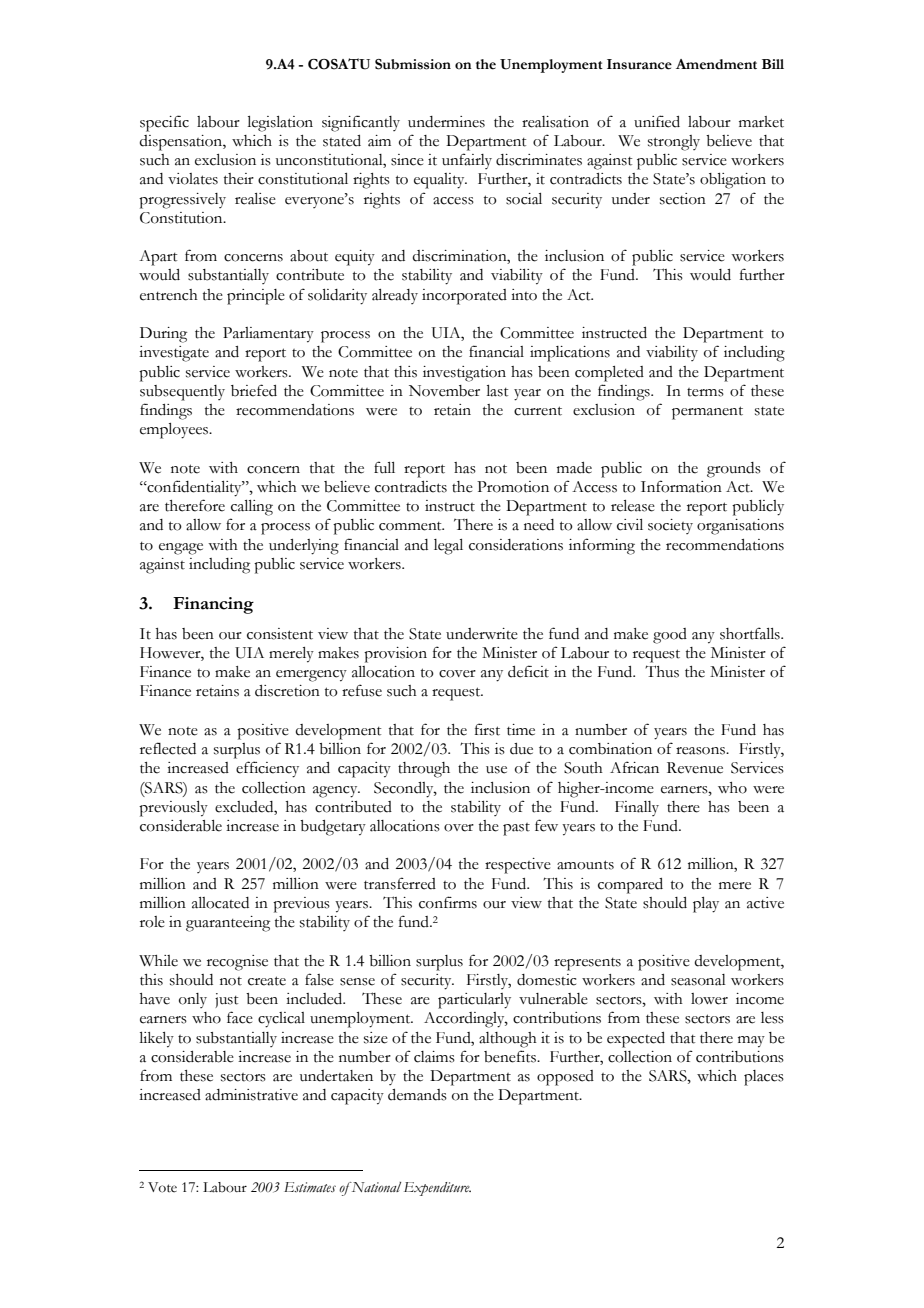  Describe the element at coordinates (716, 64) in the document. I see `Amendment` at that location.
